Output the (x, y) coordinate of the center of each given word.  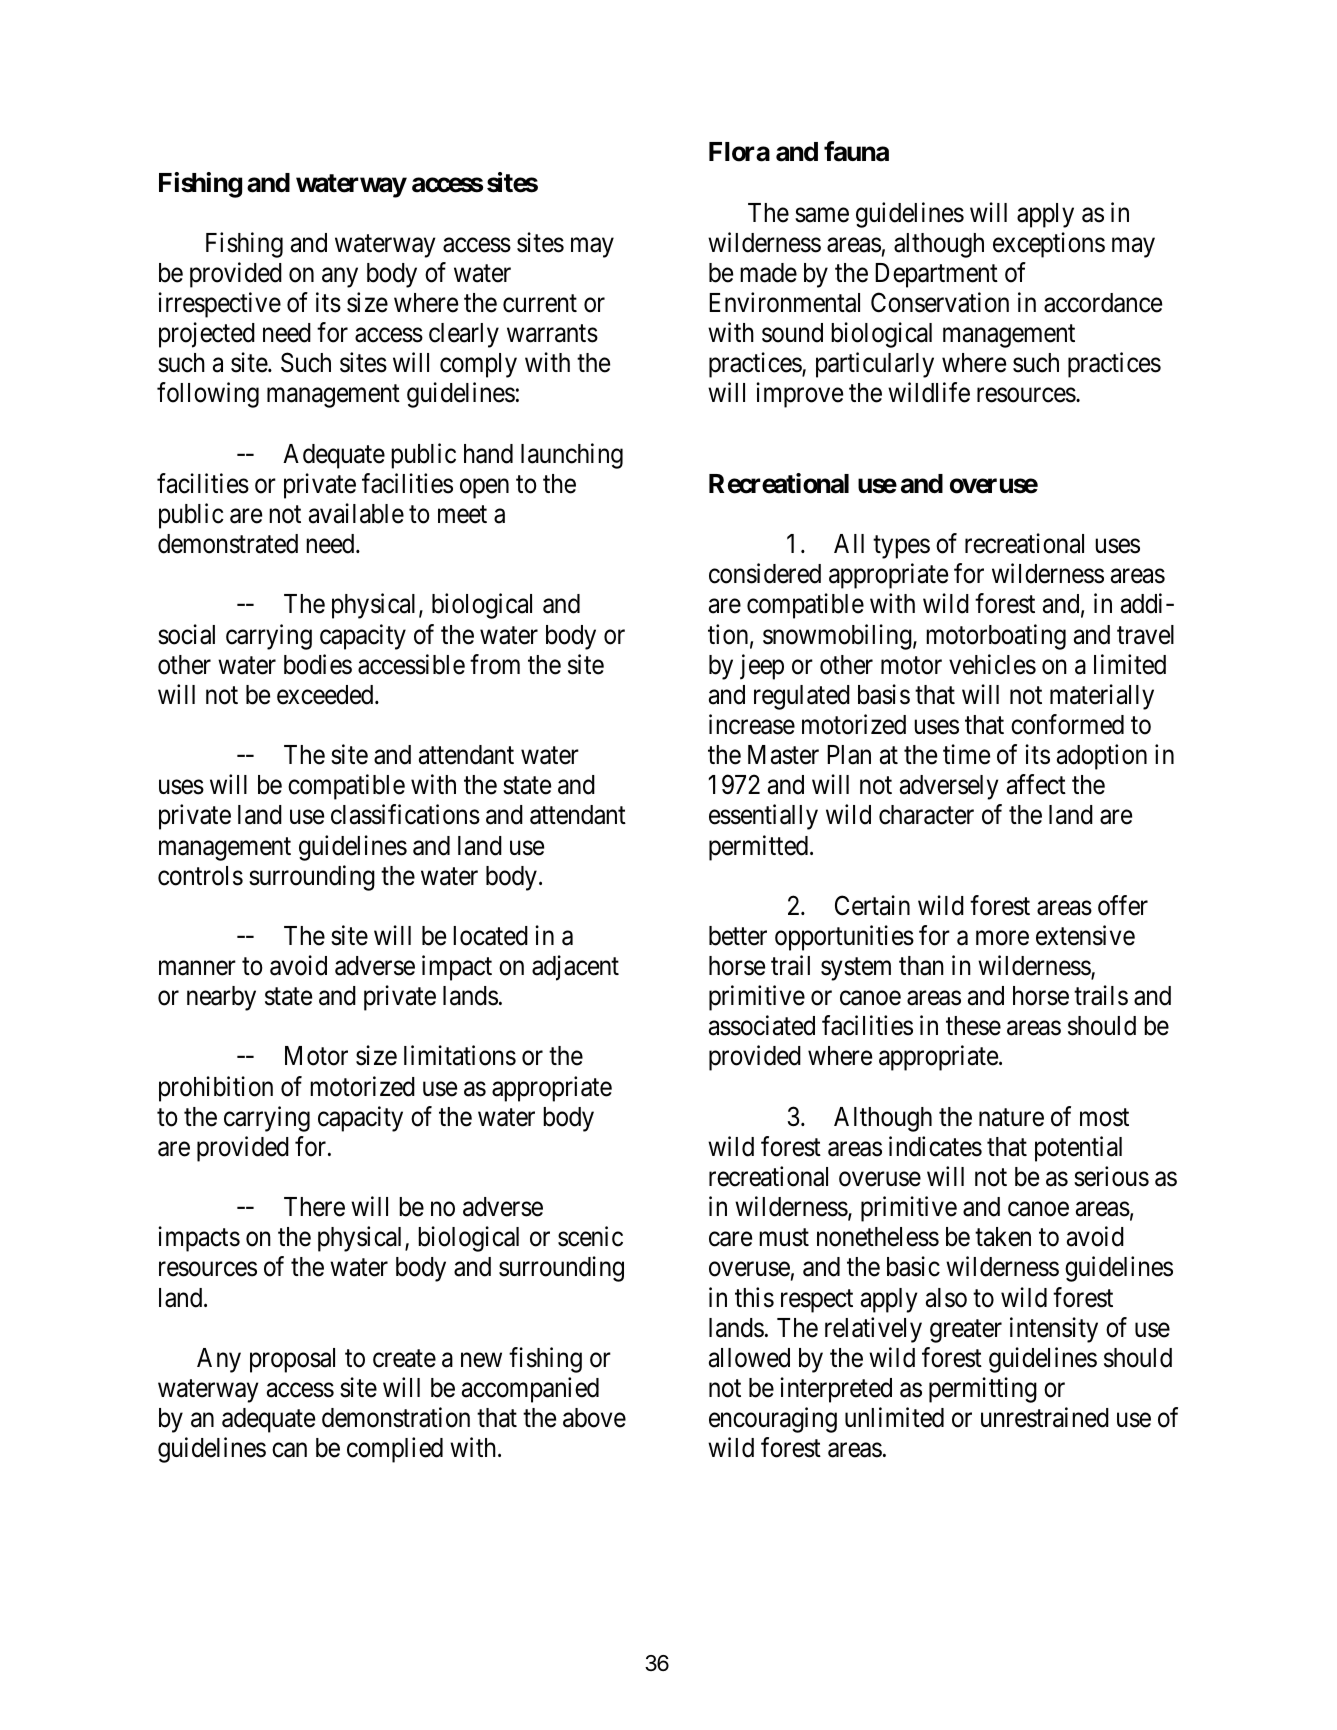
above (594, 1418)
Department (936, 275)
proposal (292, 1360)
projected (207, 335)
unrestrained (1045, 1417)
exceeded (326, 695)
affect (1036, 784)
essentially (763, 817)
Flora (739, 152)
